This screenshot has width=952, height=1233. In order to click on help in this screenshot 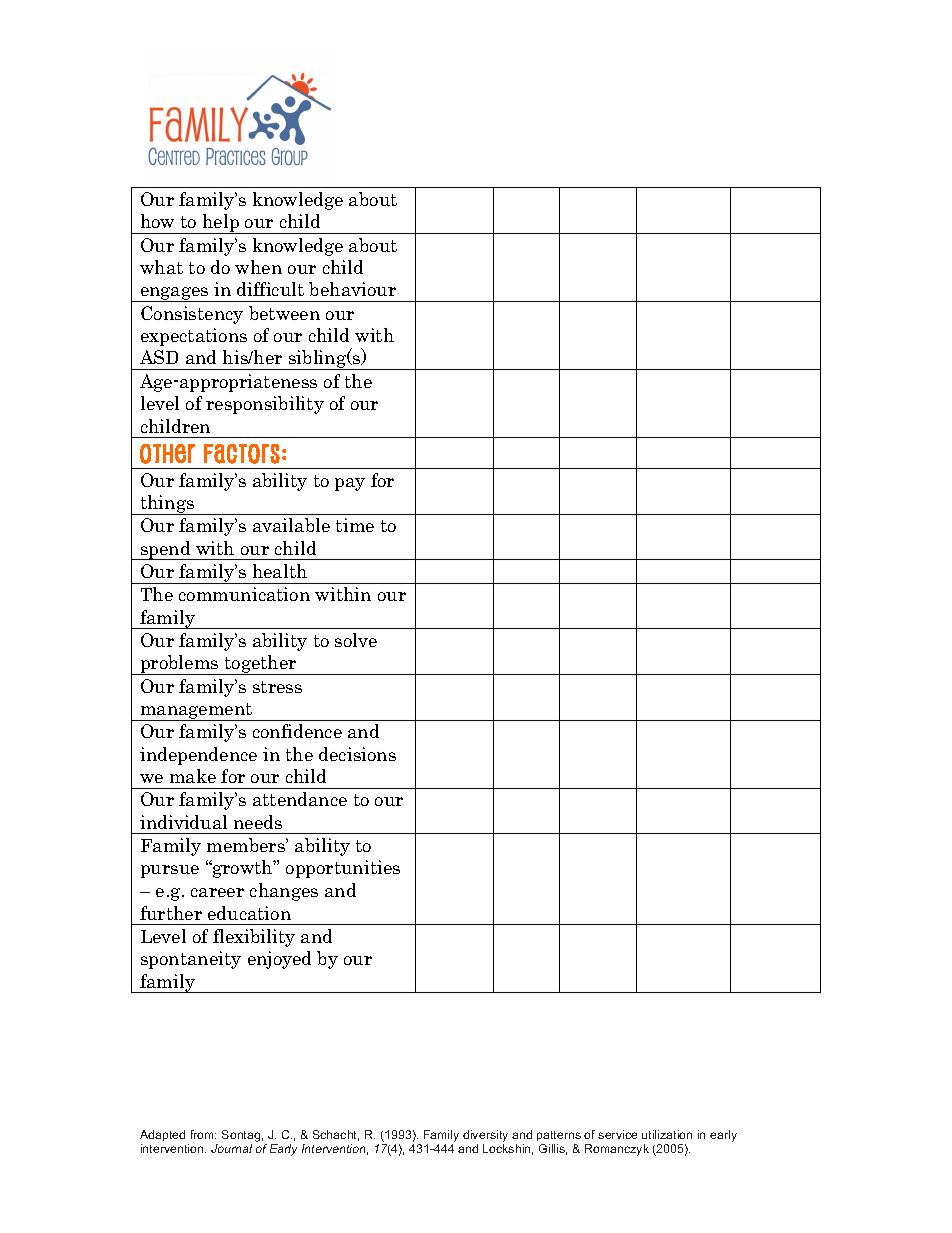, I will do `click(220, 224)`.
